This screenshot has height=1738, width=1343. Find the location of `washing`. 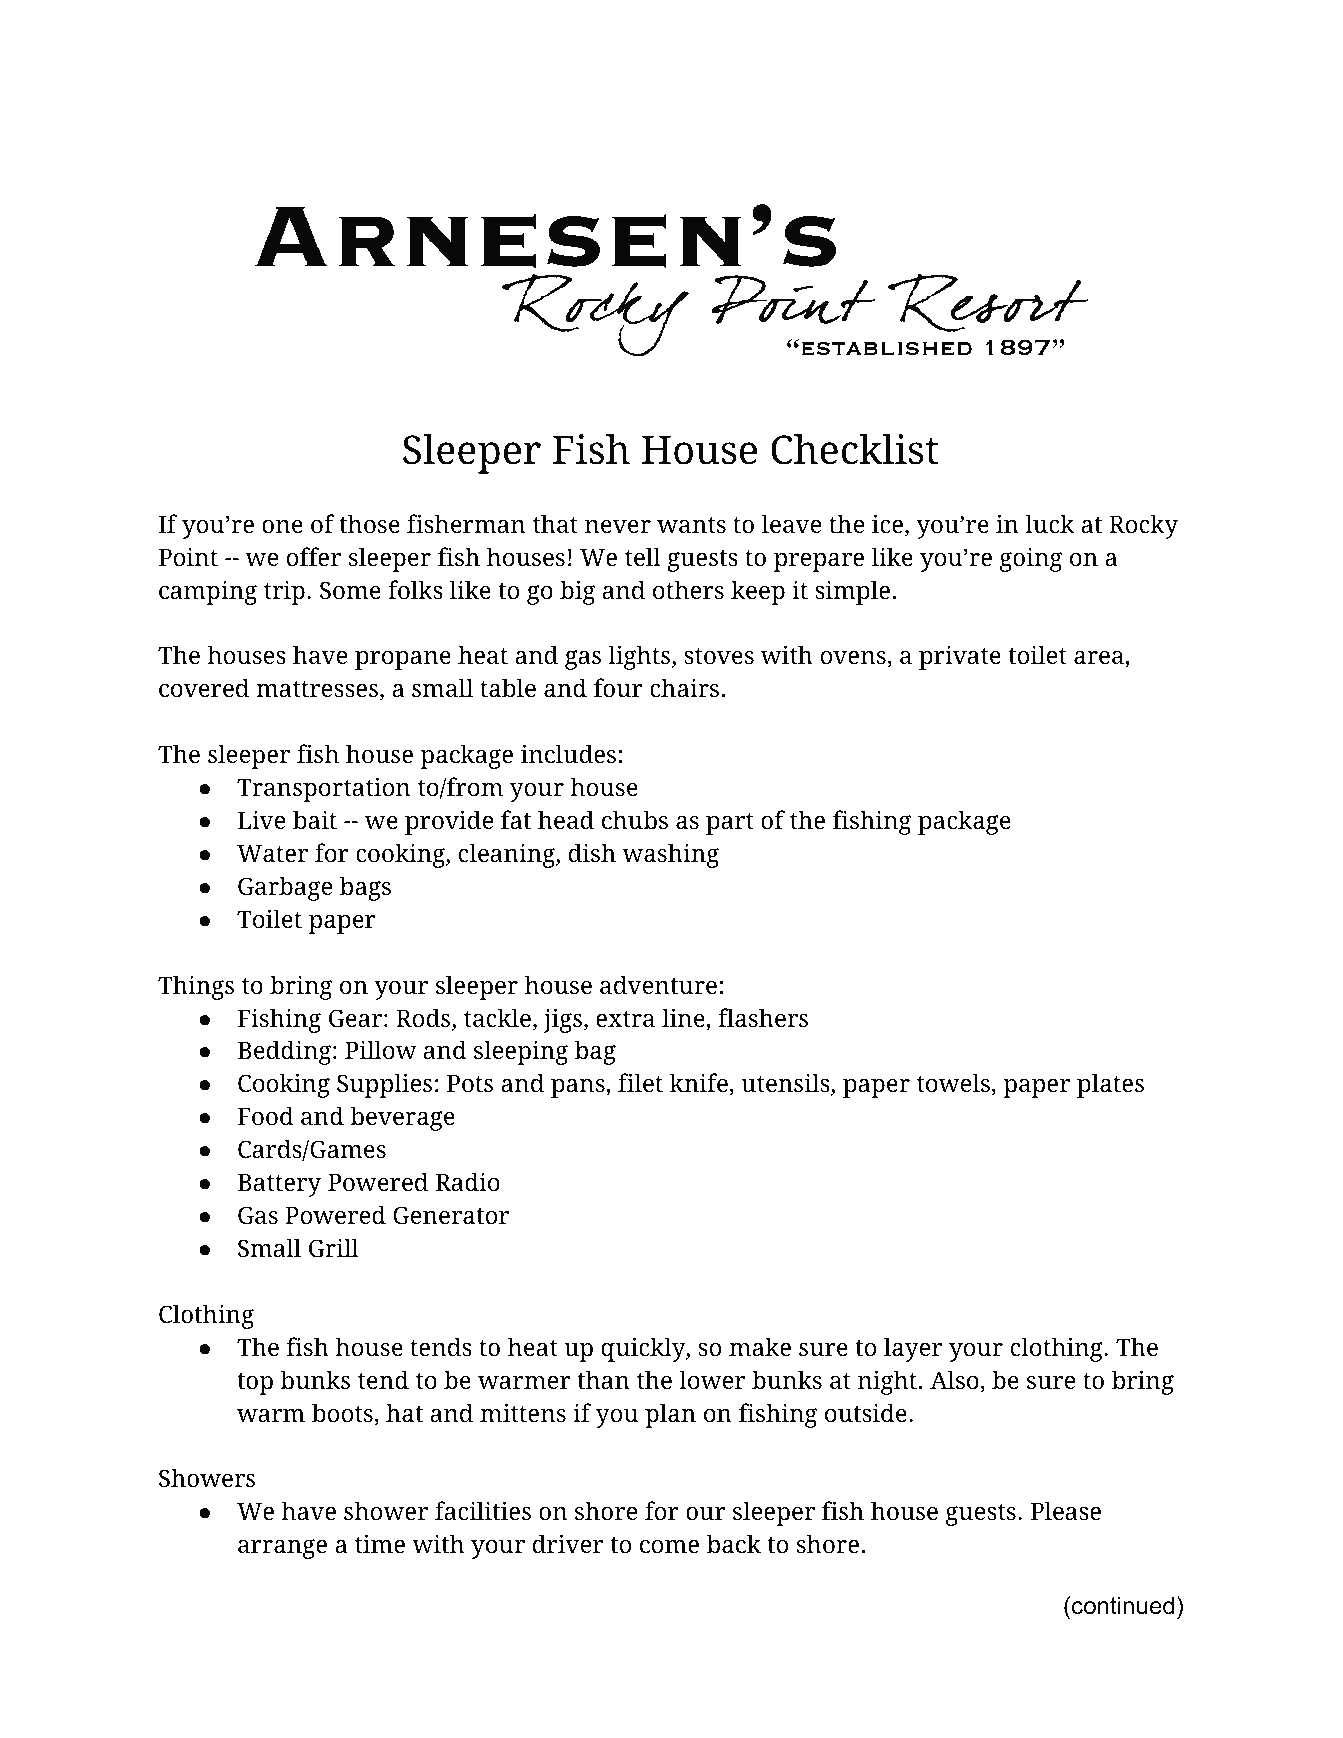

washing is located at coordinates (670, 855).
